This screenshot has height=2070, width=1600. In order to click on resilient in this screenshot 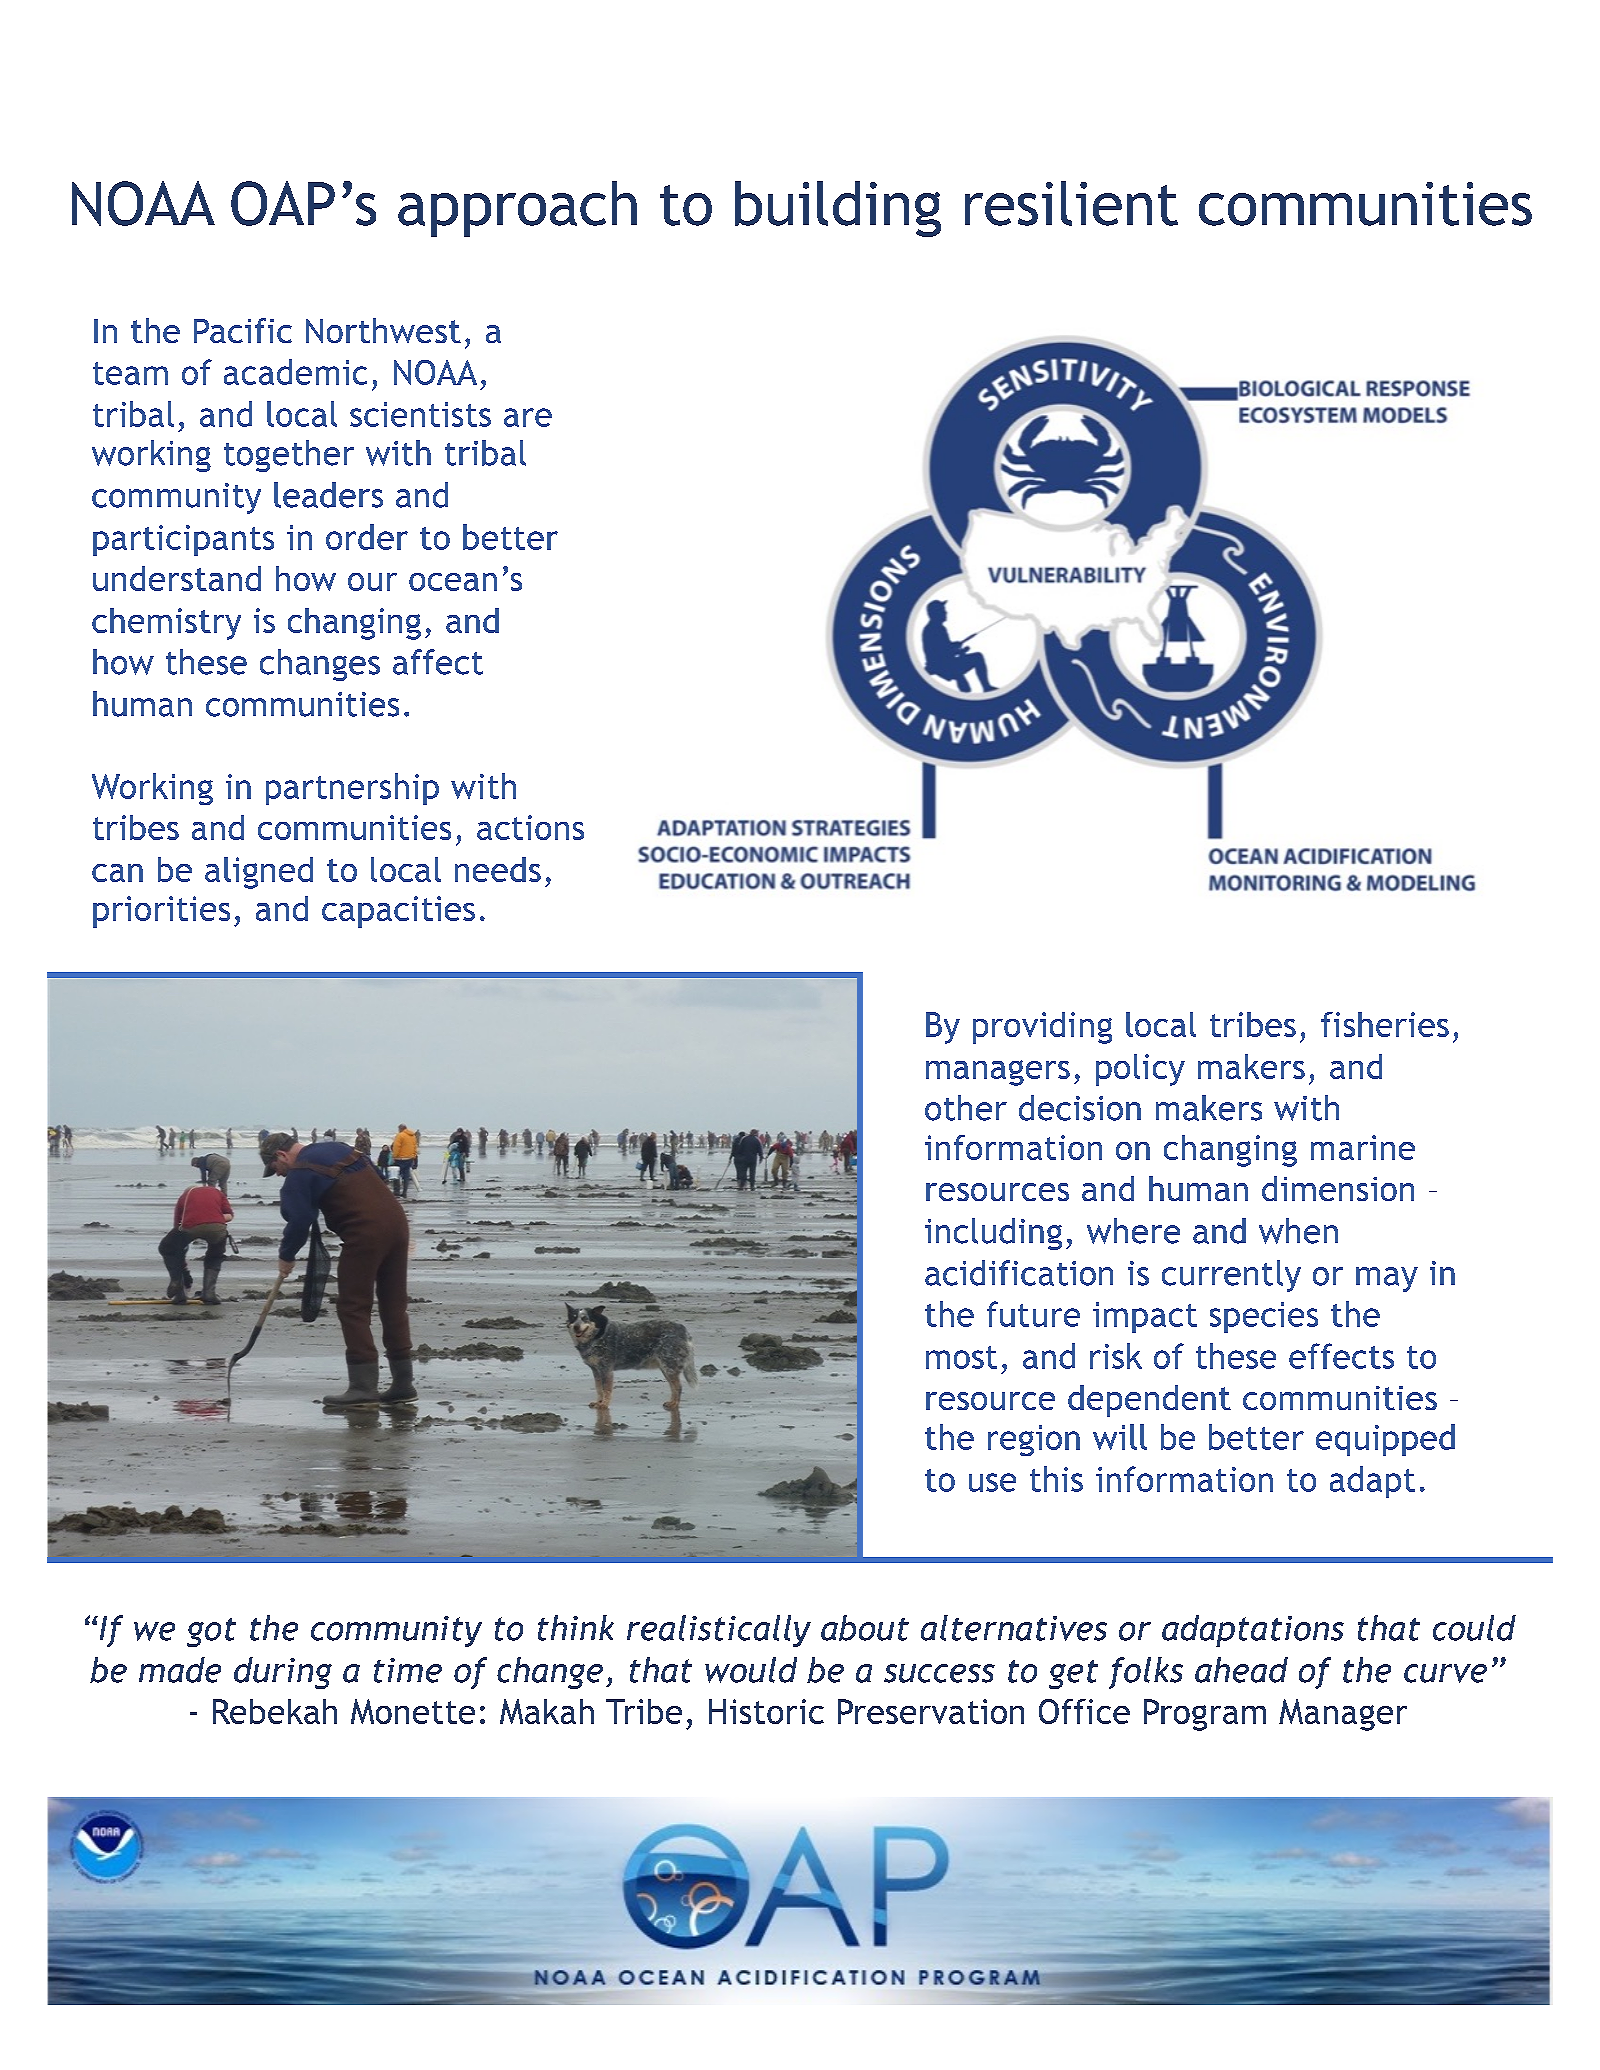, I will do `click(1071, 203)`.
